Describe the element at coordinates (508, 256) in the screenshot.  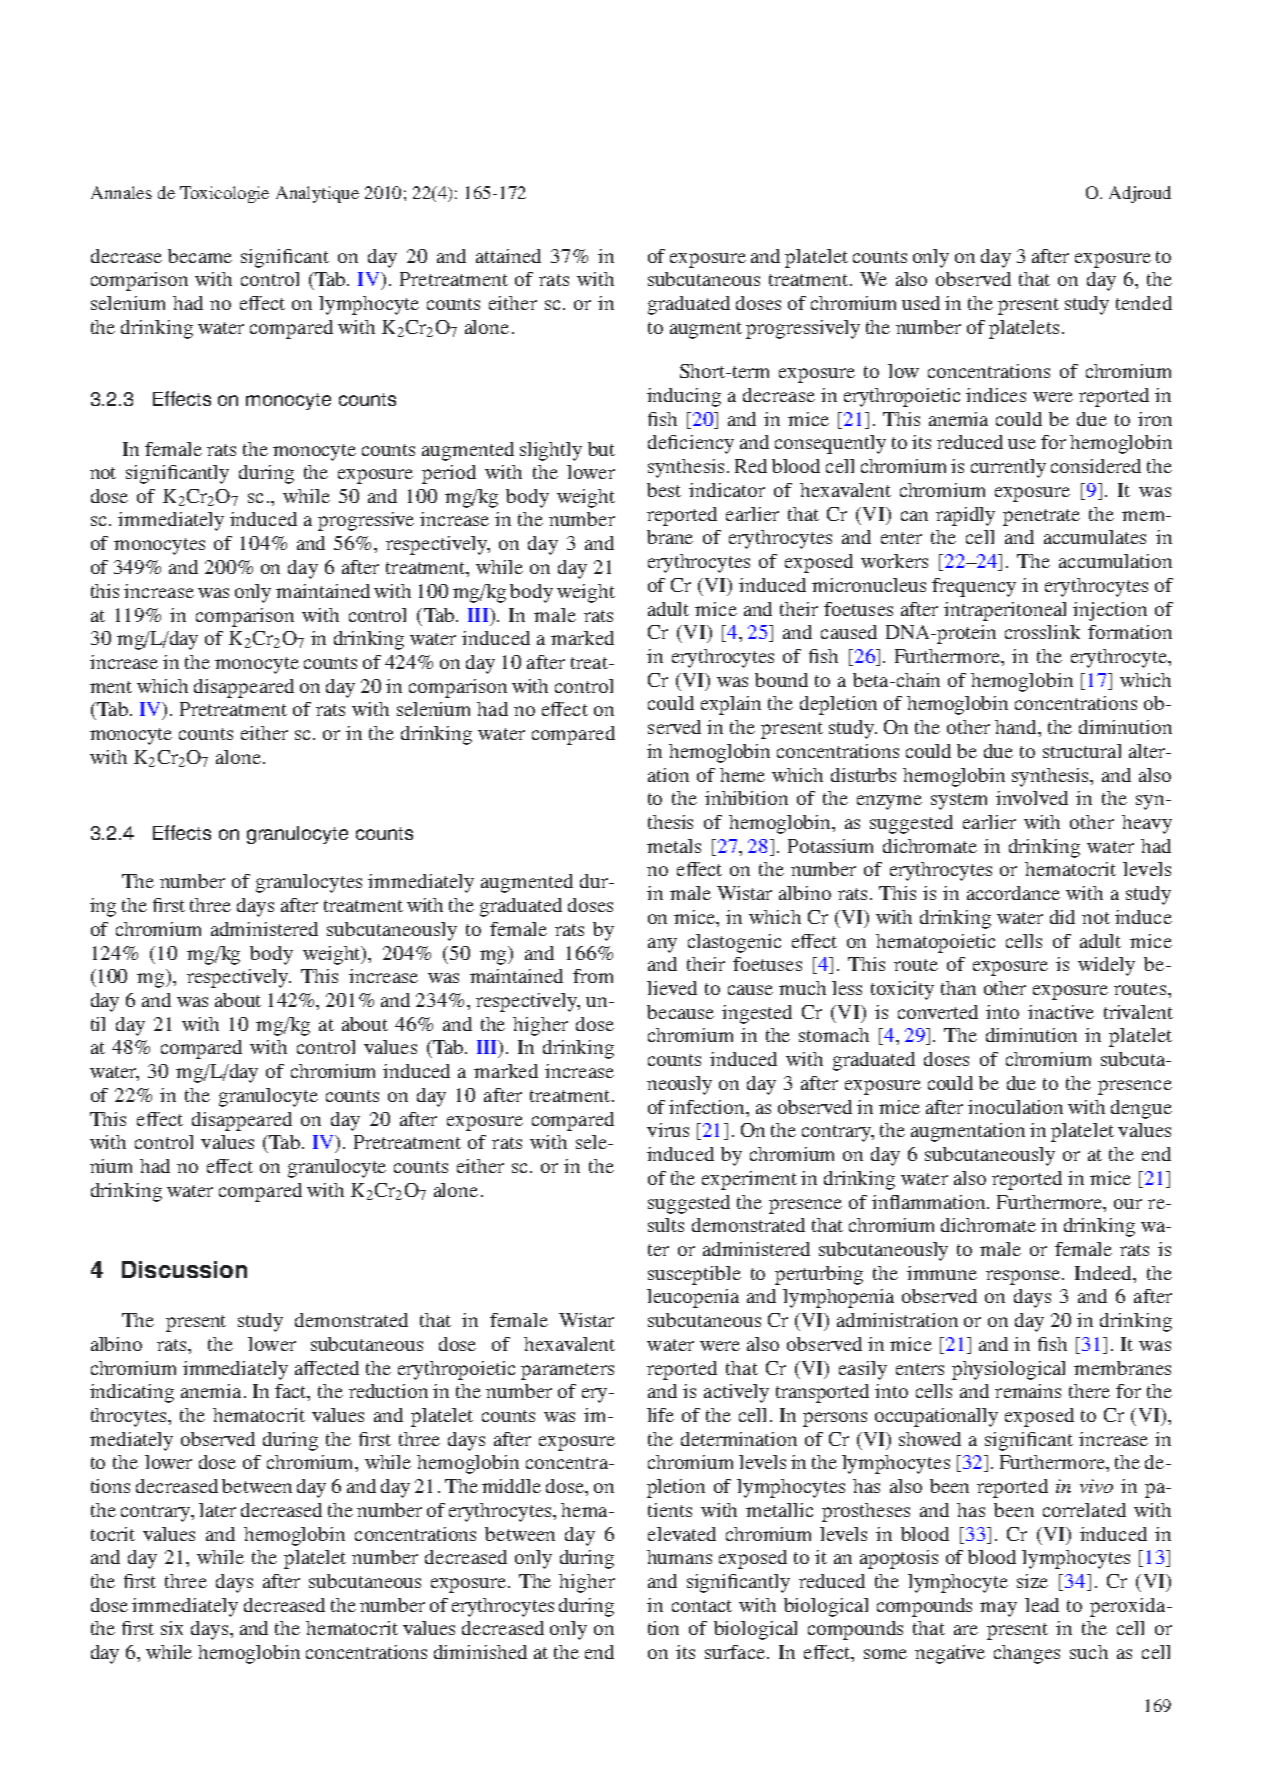
I see `attained` at that location.
